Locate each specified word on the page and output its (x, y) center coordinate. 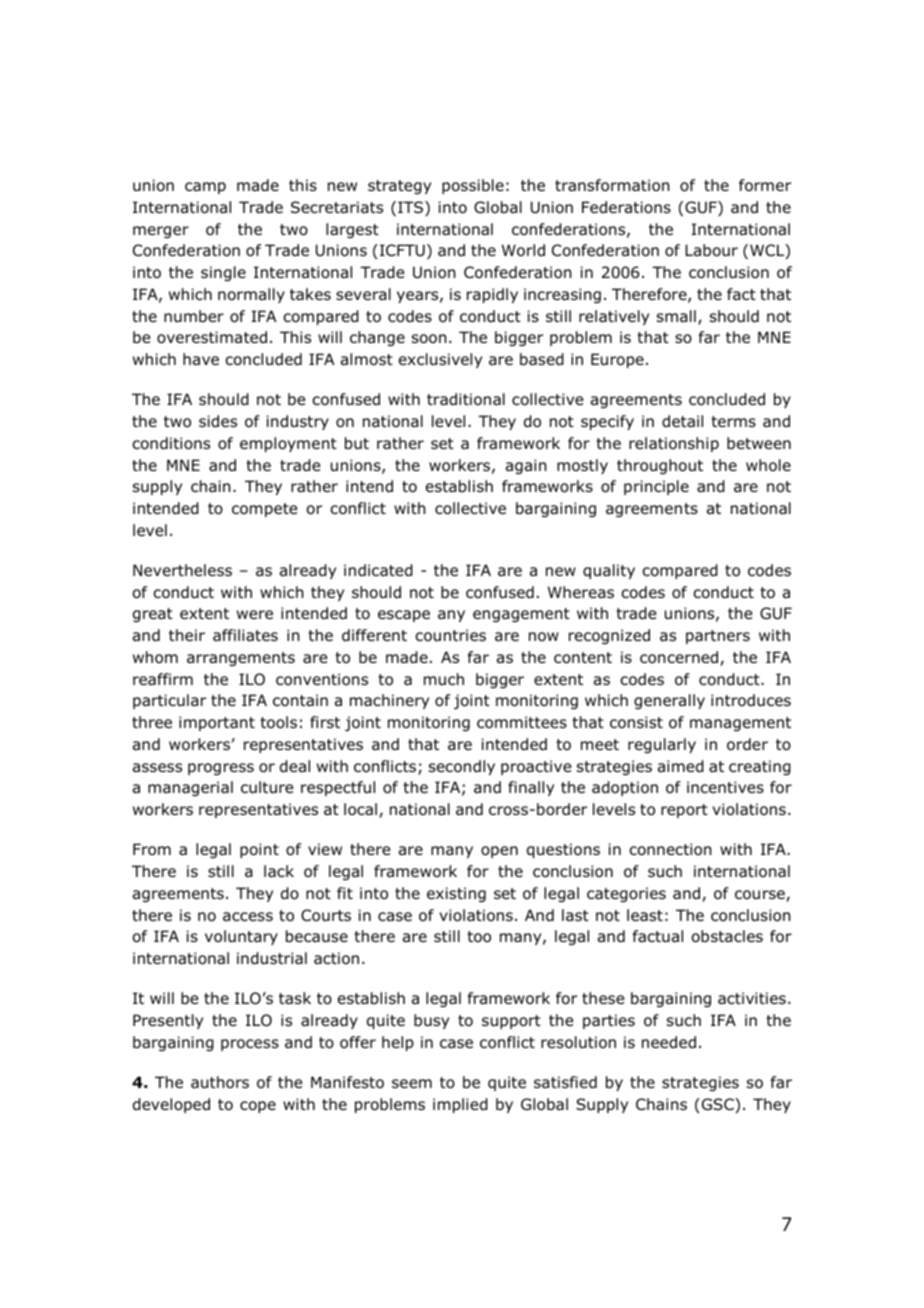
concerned (680, 658)
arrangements (241, 659)
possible (473, 186)
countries (450, 635)
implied (460, 1105)
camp (205, 188)
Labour (711, 250)
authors (220, 1082)
